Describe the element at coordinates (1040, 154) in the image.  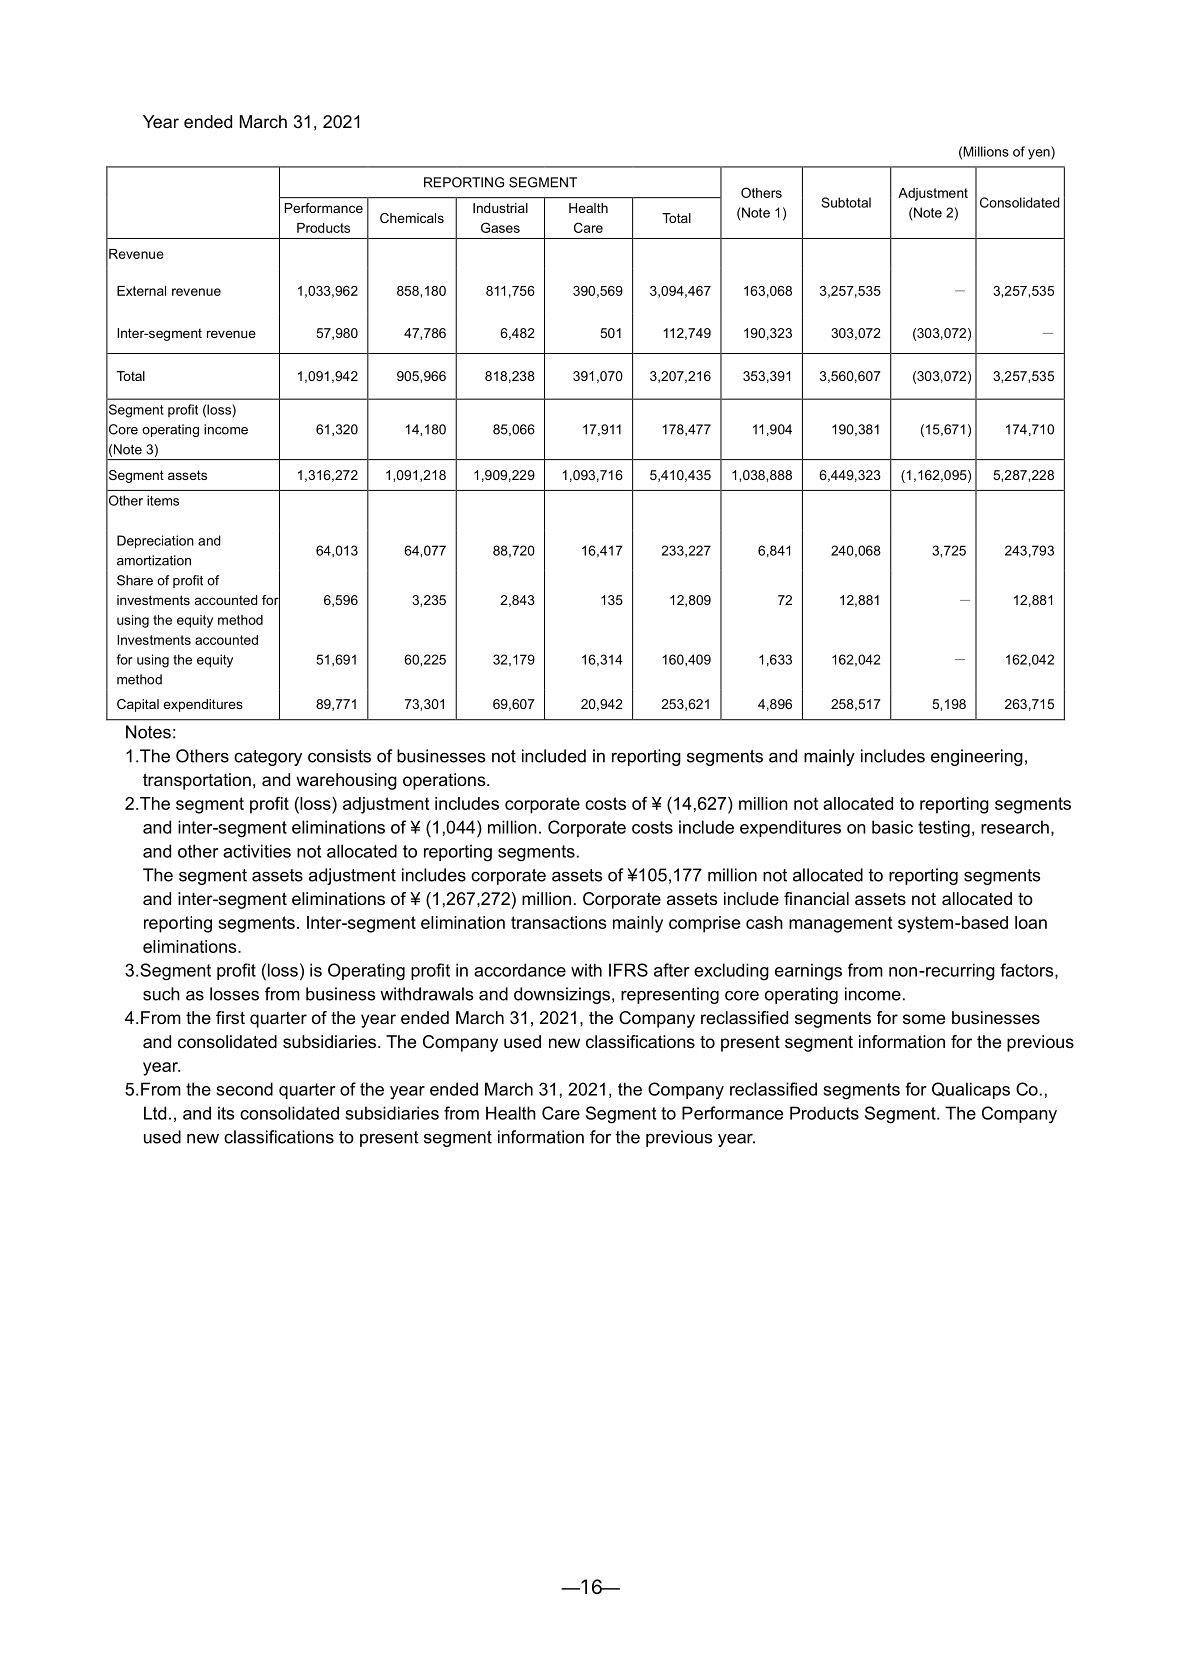
I see `yen` at that location.
